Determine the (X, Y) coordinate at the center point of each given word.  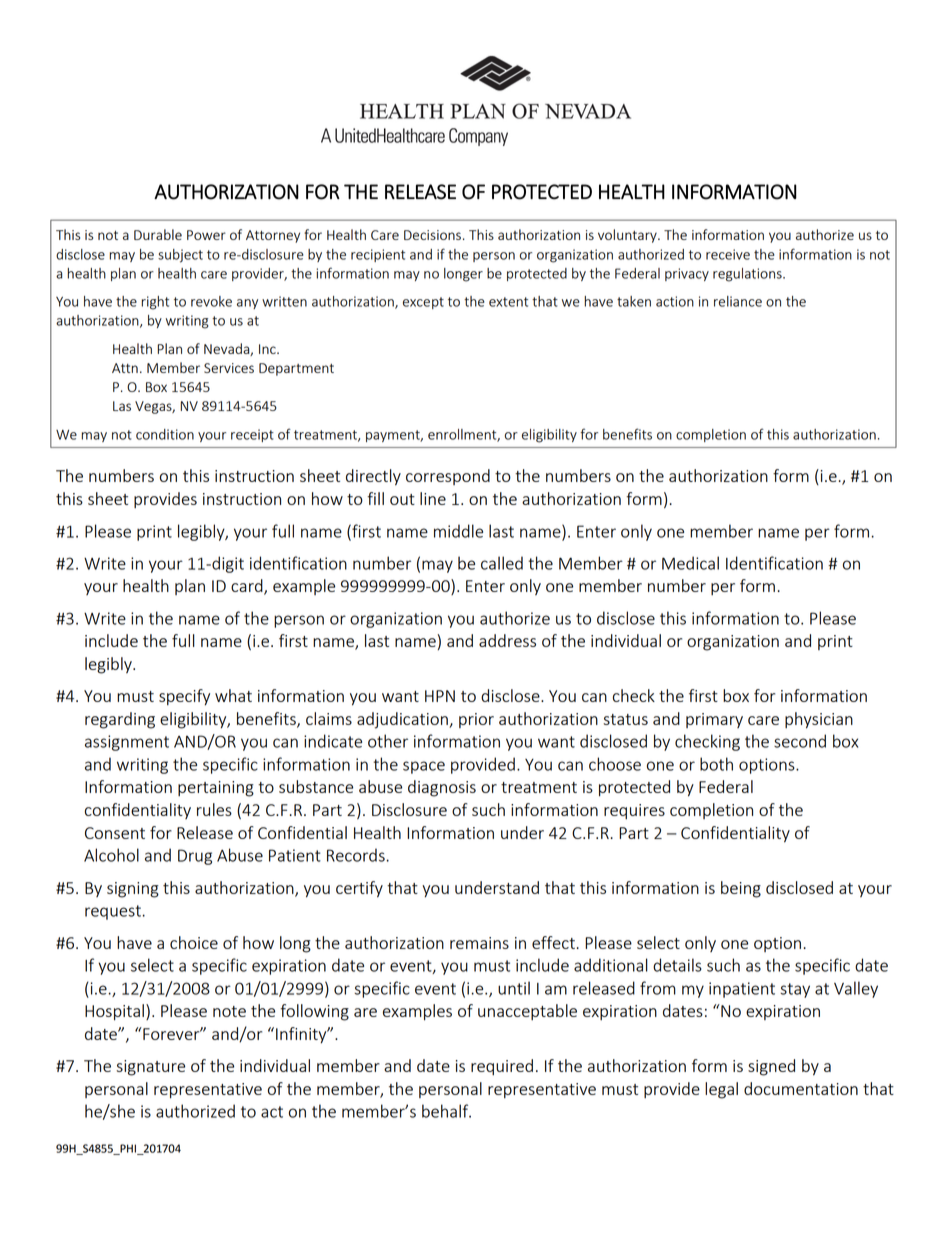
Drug (195, 857)
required (502, 1067)
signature (150, 1068)
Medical (690, 563)
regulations (748, 275)
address (507, 640)
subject (180, 256)
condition (165, 434)
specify (184, 697)
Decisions (432, 235)
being (741, 889)
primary (714, 720)
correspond (448, 477)
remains (479, 943)
